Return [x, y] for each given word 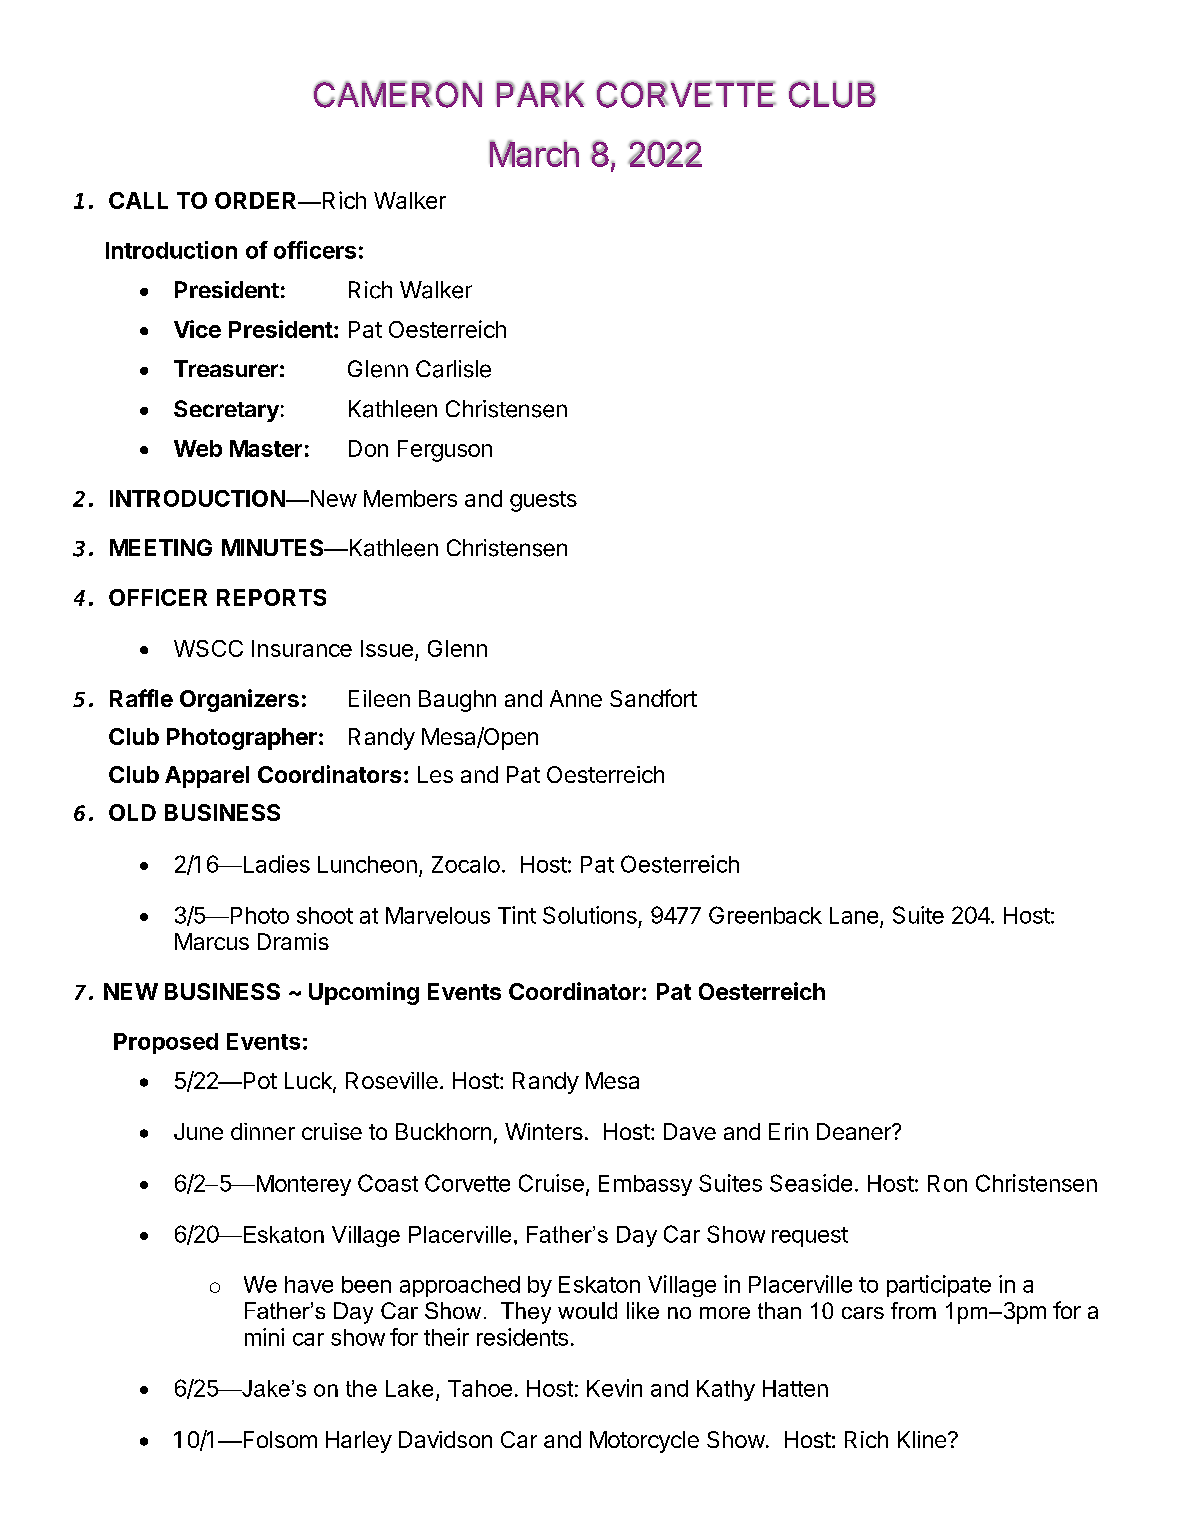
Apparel [207, 777]
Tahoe [480, 1388]
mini [264, 1337]
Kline [922, 1439]
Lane [854, 915]
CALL [138, 200]
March [534, 153]
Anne [576, 698]
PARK [540, 94]
